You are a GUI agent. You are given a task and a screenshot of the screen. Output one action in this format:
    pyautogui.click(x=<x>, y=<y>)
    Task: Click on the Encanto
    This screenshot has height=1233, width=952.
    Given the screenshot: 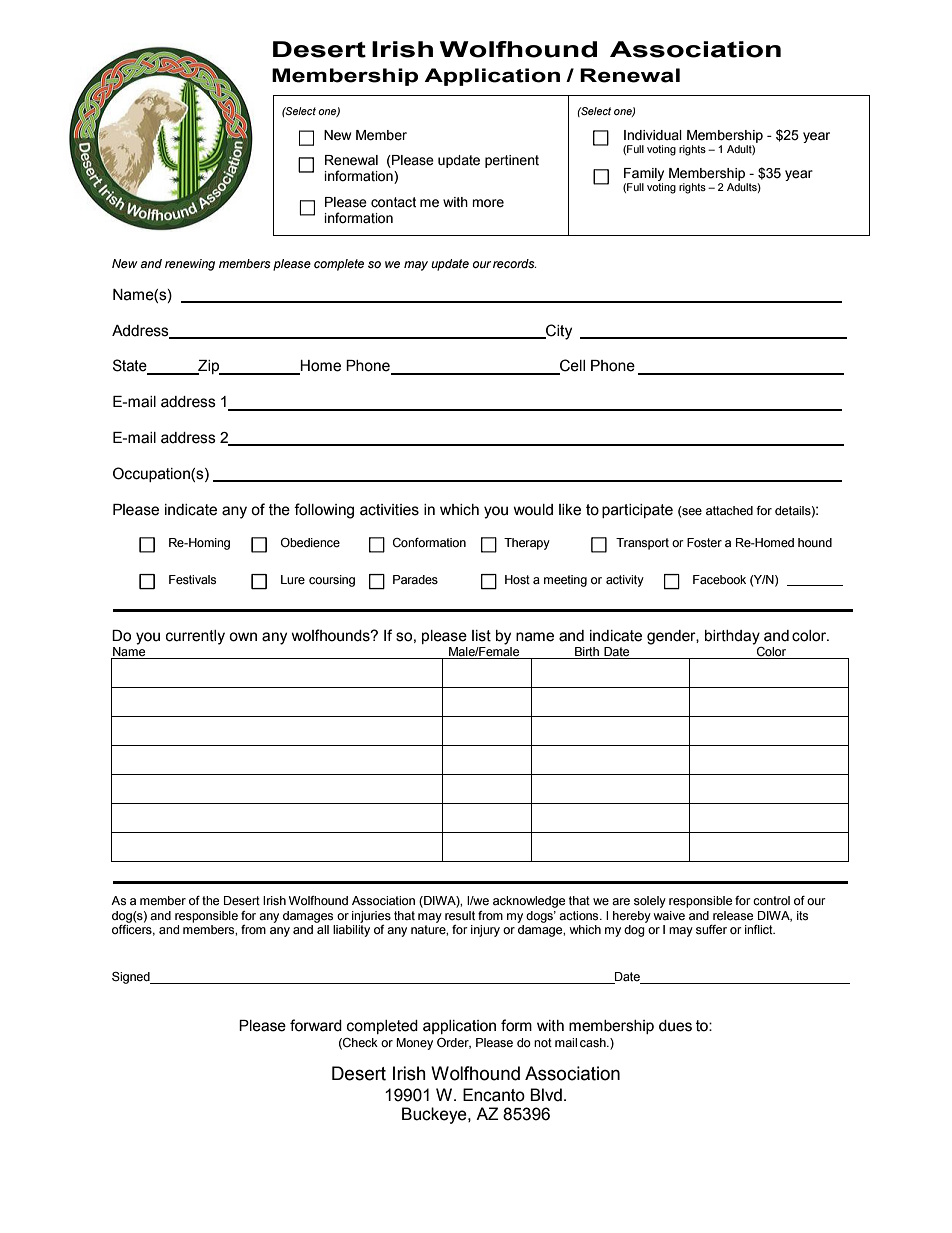 What is the action you would take?
    pyautogui.click(x=494, y=1095)
